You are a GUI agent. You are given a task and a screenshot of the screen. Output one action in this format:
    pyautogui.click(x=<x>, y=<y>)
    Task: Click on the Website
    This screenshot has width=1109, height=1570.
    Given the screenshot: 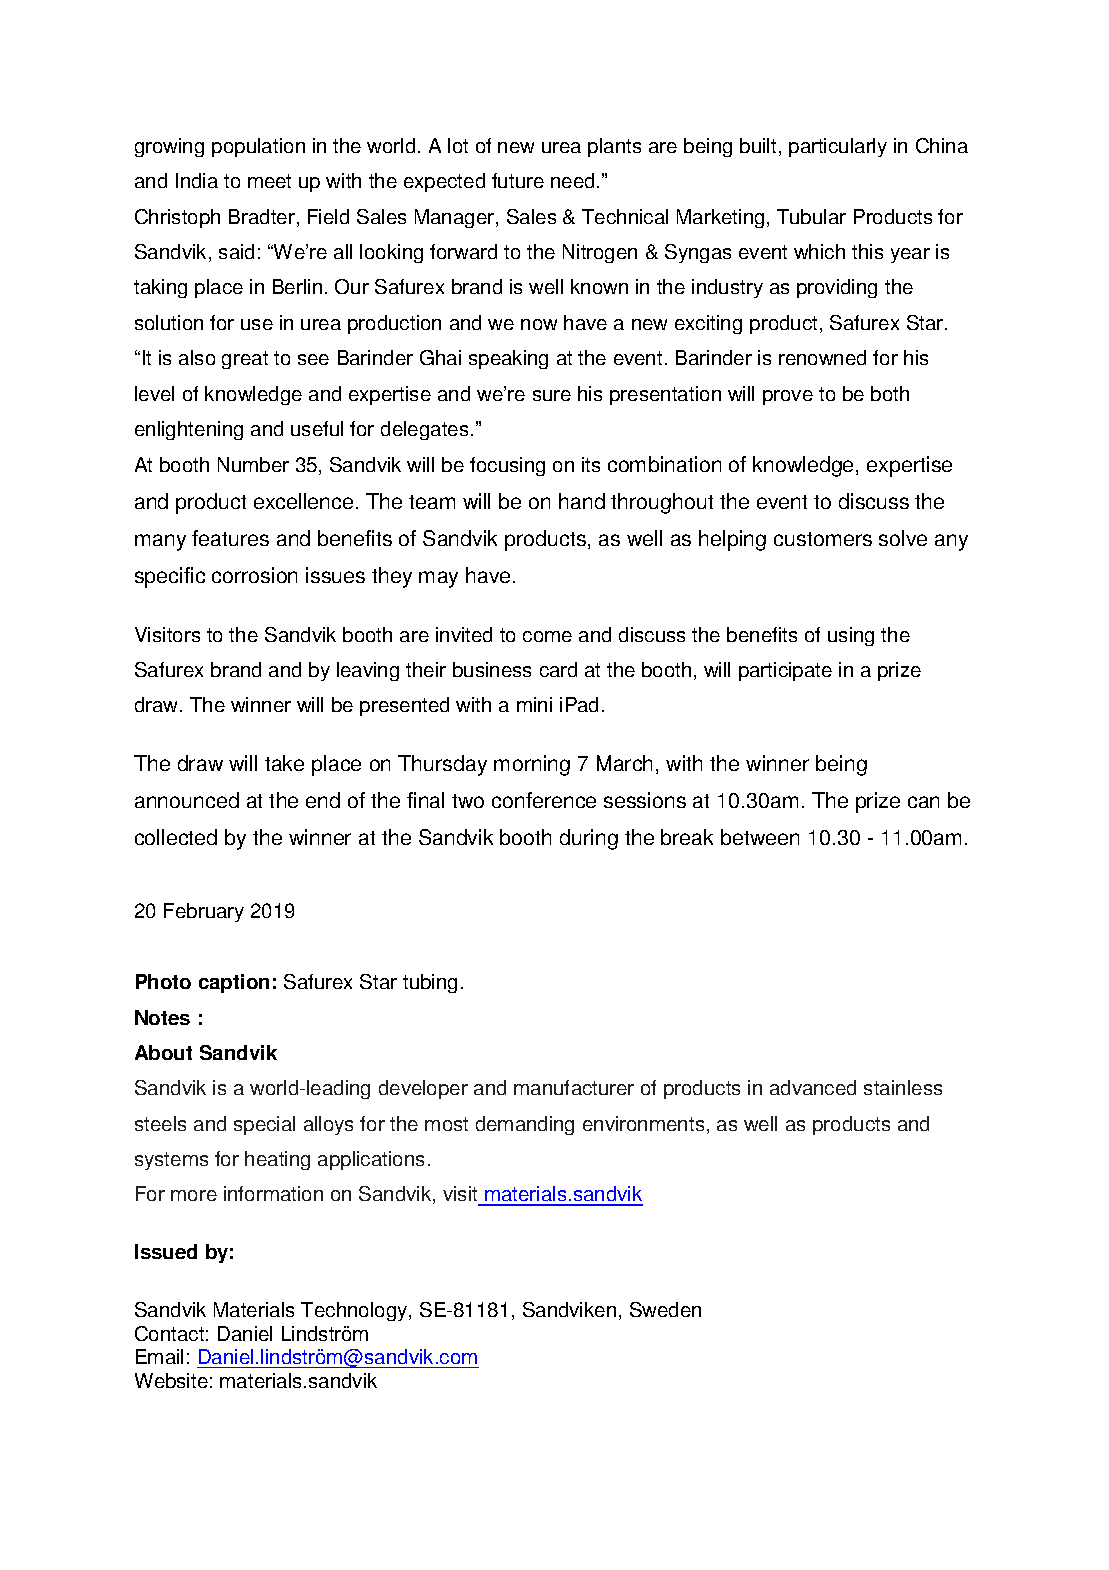 What is the action you would take?
    pyautogui.click(x=171, y=1380)
